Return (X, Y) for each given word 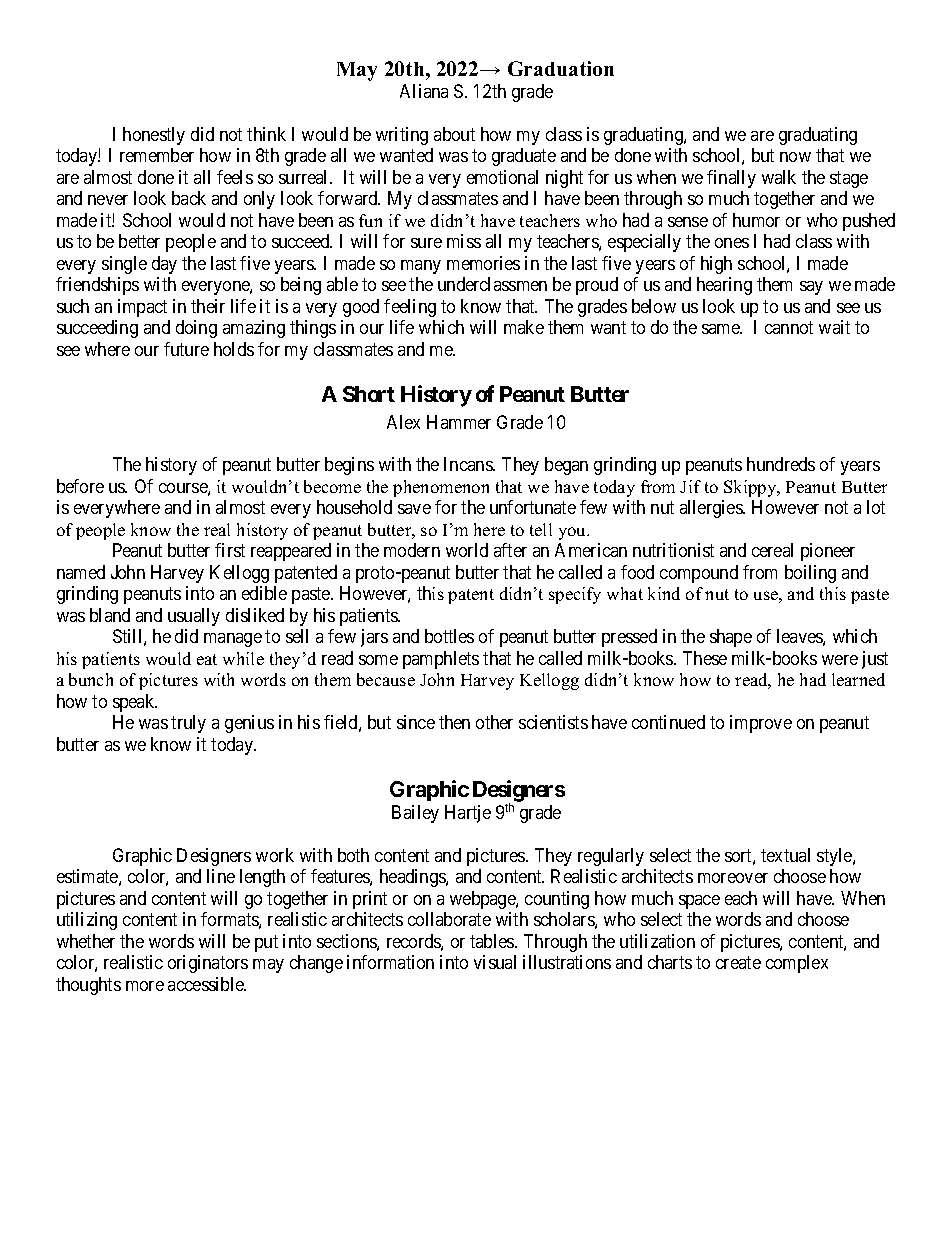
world (467, 550)
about (454, 134)
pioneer (828, 552)
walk (779, 177)
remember (157, 155)
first (230, 550)
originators (208, 964)
